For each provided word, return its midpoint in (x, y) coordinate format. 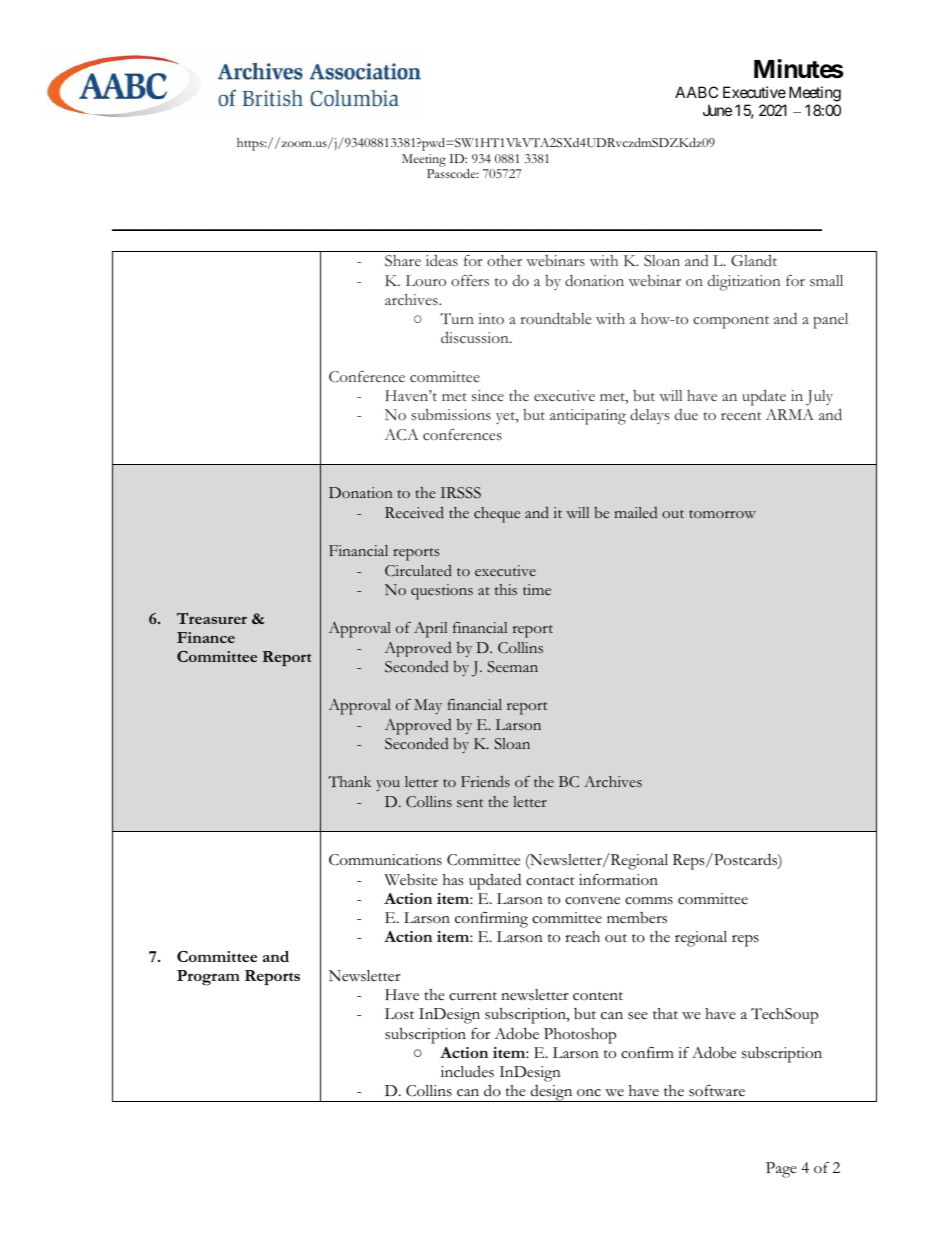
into (491, 318)
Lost (399, 1014)
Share (403, 261)
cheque (497, 515)
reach (582, 937)
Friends (485, 781)
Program (208, 978)
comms (649, 901)
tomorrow (722, 514)
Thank (349, 781)
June (717, 110)
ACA (401, 434)
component (731, 322)
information (618, 880)
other (504, 260)
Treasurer (212, 618)
